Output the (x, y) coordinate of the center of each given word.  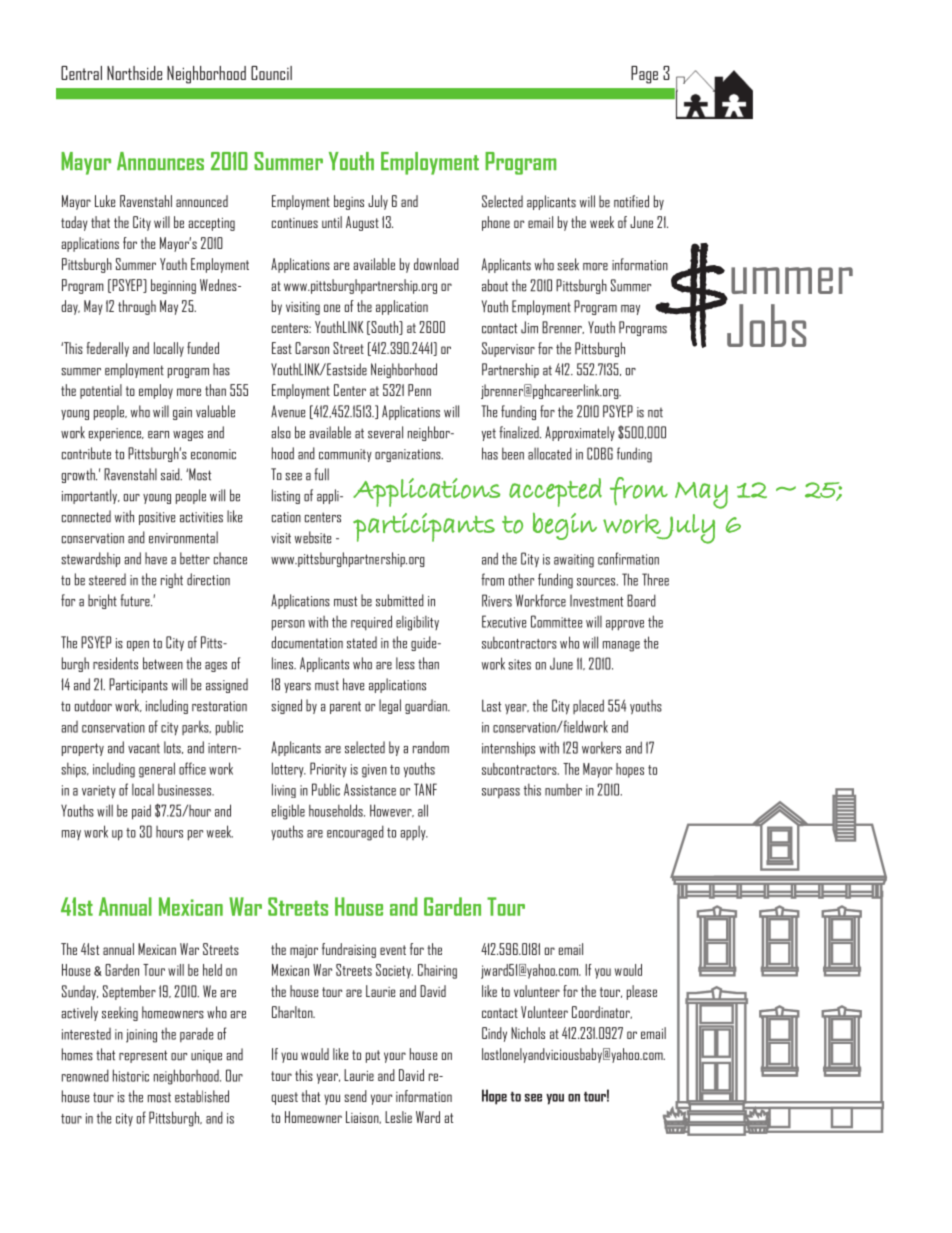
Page (644, 75)
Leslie (398, 1117)
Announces (160, 161)
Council (271, 73)
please (642, 992)
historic (131, 1075)
